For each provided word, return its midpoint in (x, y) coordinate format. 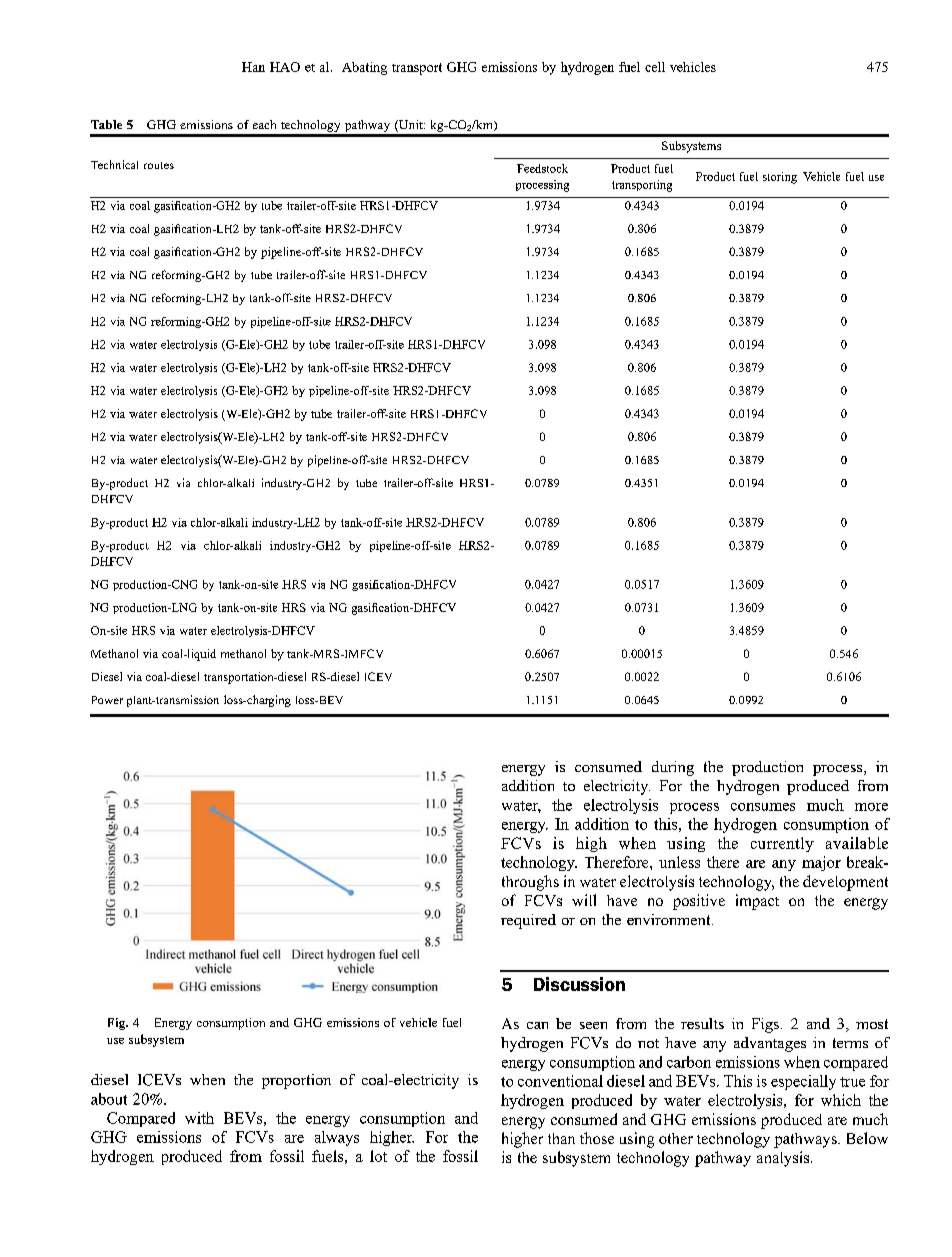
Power (107, 700)
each (264, 124)
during (673, 768)
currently (782, 844)
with (199, 1118)
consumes (763, 807)
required (528, 921)
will (584, 900)
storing (780, 178)
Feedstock (542, 168)
